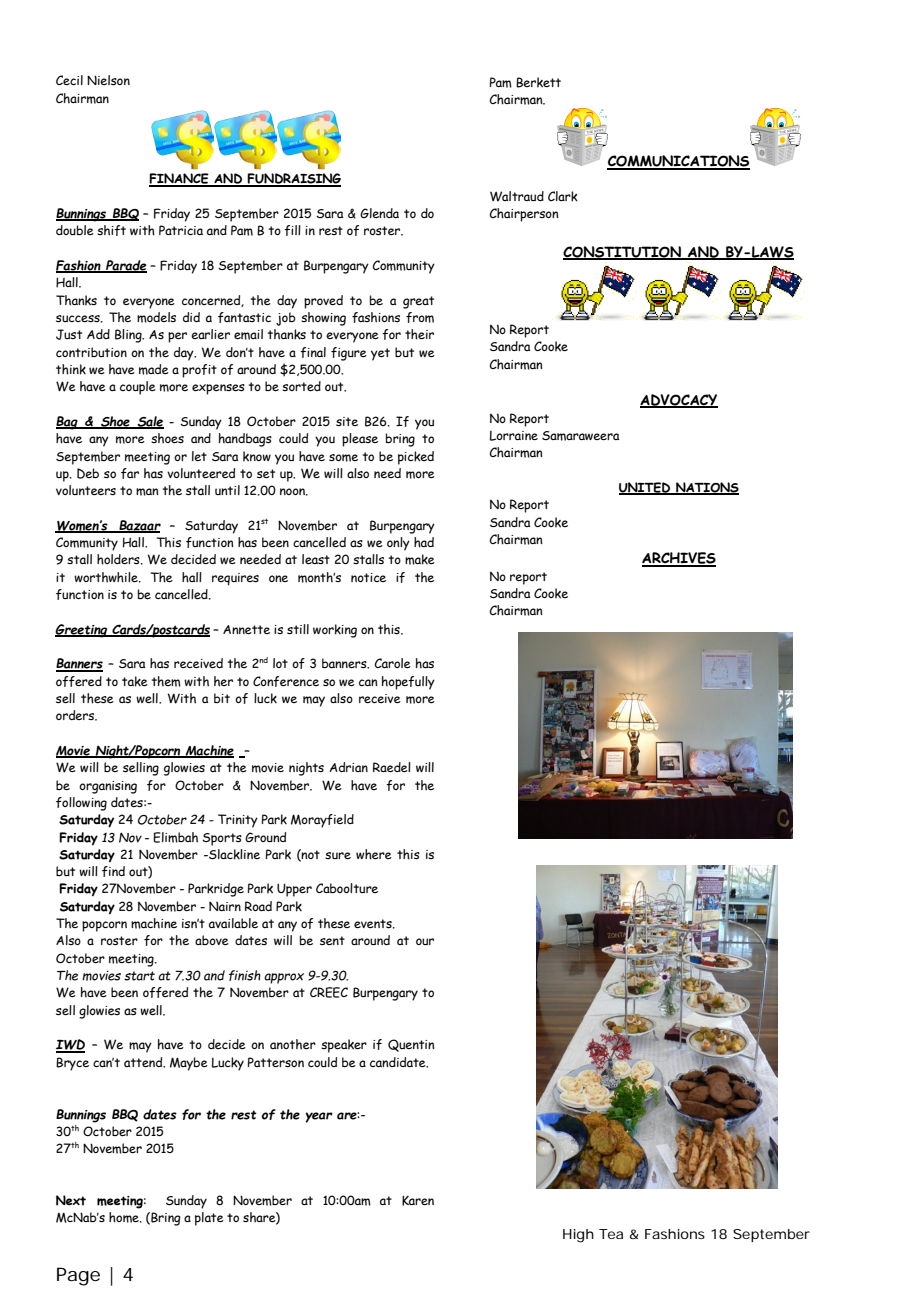 This screenshot has height=1308, width=924. What do you see at coordinates (135, 681) in the screenshot?
I see `take` at bounding box center [135, 681].
